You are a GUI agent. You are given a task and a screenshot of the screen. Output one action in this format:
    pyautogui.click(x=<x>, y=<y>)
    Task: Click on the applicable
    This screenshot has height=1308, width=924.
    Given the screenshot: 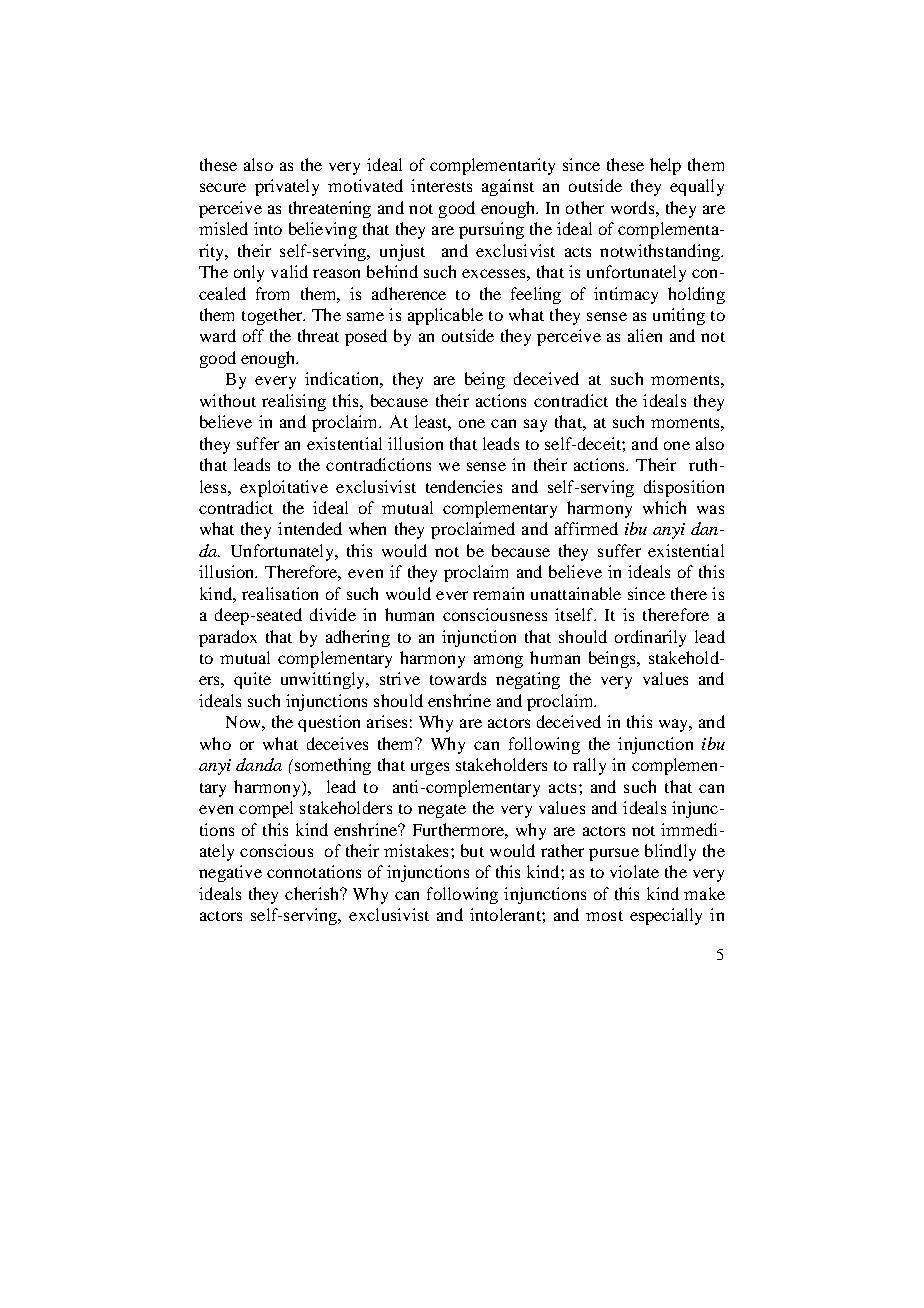 What is the action you would take?
    pyautogui.click(x=445, y=316)
